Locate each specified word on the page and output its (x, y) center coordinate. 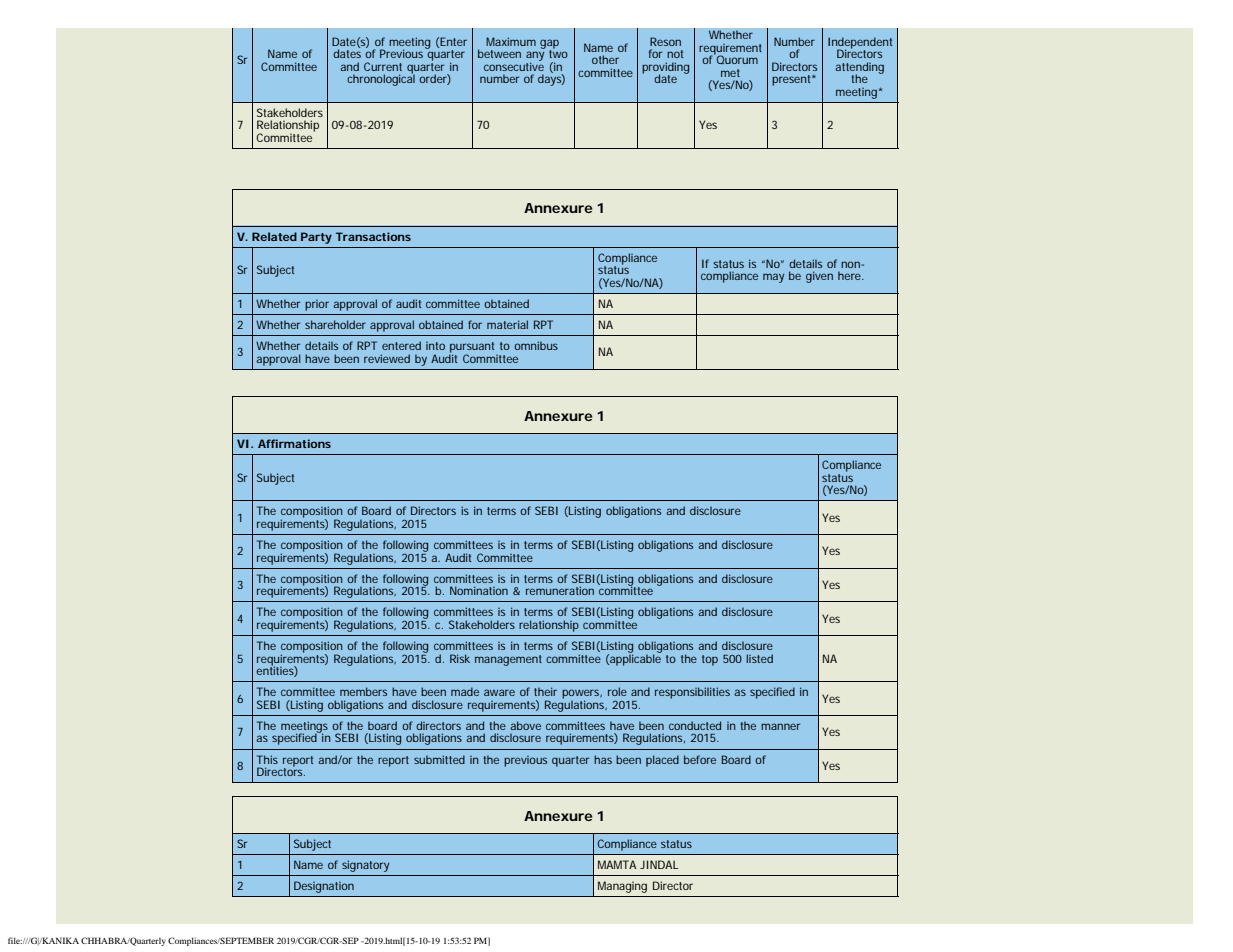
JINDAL (659, 864)
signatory (365, 866)
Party (316, 238)
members (363, 691)
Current (383, 66)
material (507, 324)
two (558, 53)
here (850, 275)
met (730, 73)
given (819, 277)
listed (759, 658)
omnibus (536, 345)
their (545, 691)
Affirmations (294, 443)
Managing (622, 887)
